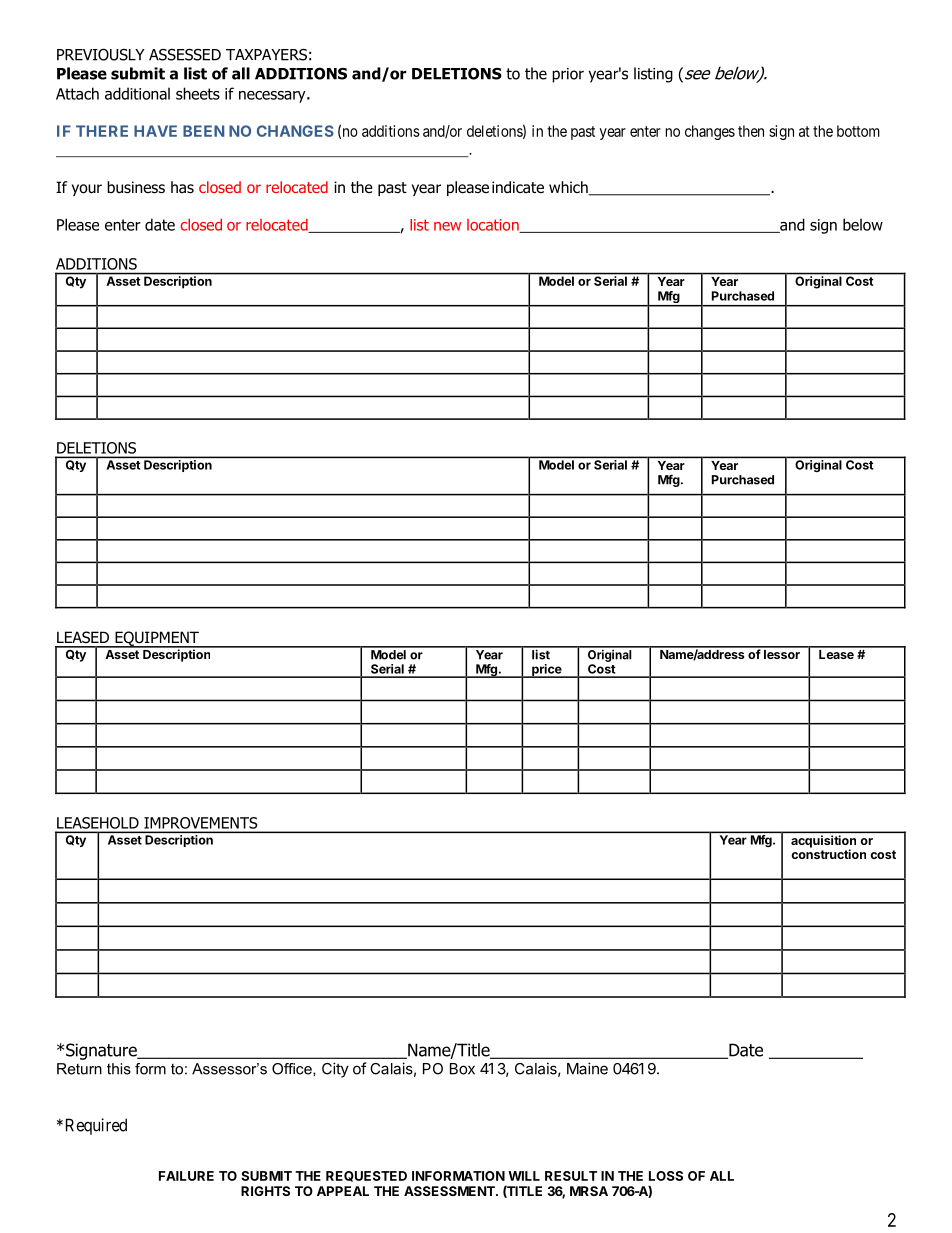 The height and width of the document is (1233, 952). I want to click on then, so click(751, 131).
